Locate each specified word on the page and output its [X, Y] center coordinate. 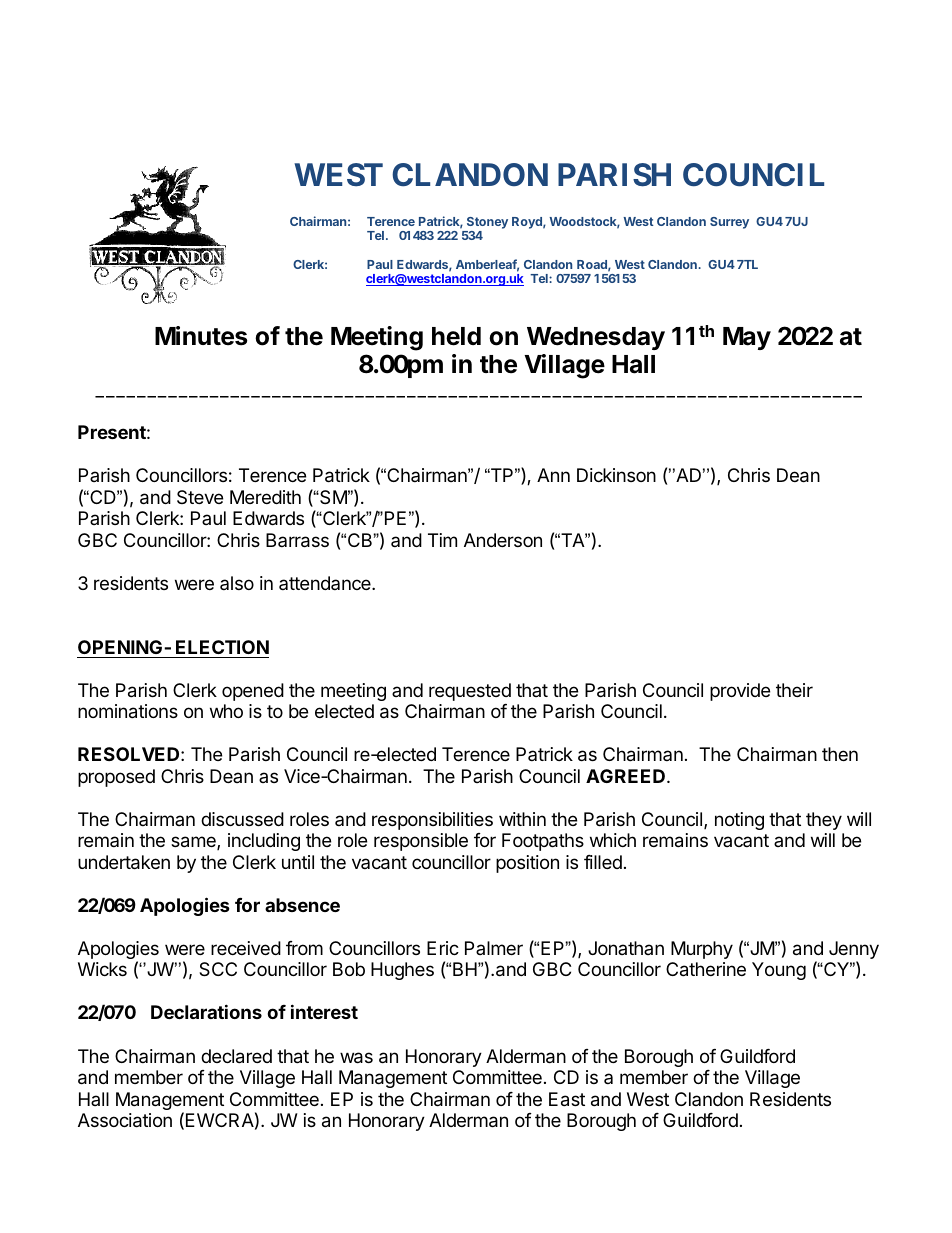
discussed [242, 819]
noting [739, 821]
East [567, 1099]
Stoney [487, 223]
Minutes [201, 336]
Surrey [729, 223]
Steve [200, 497]
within [522, 819]
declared [236, 1056]
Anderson [503, 540]
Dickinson [616, 475]
